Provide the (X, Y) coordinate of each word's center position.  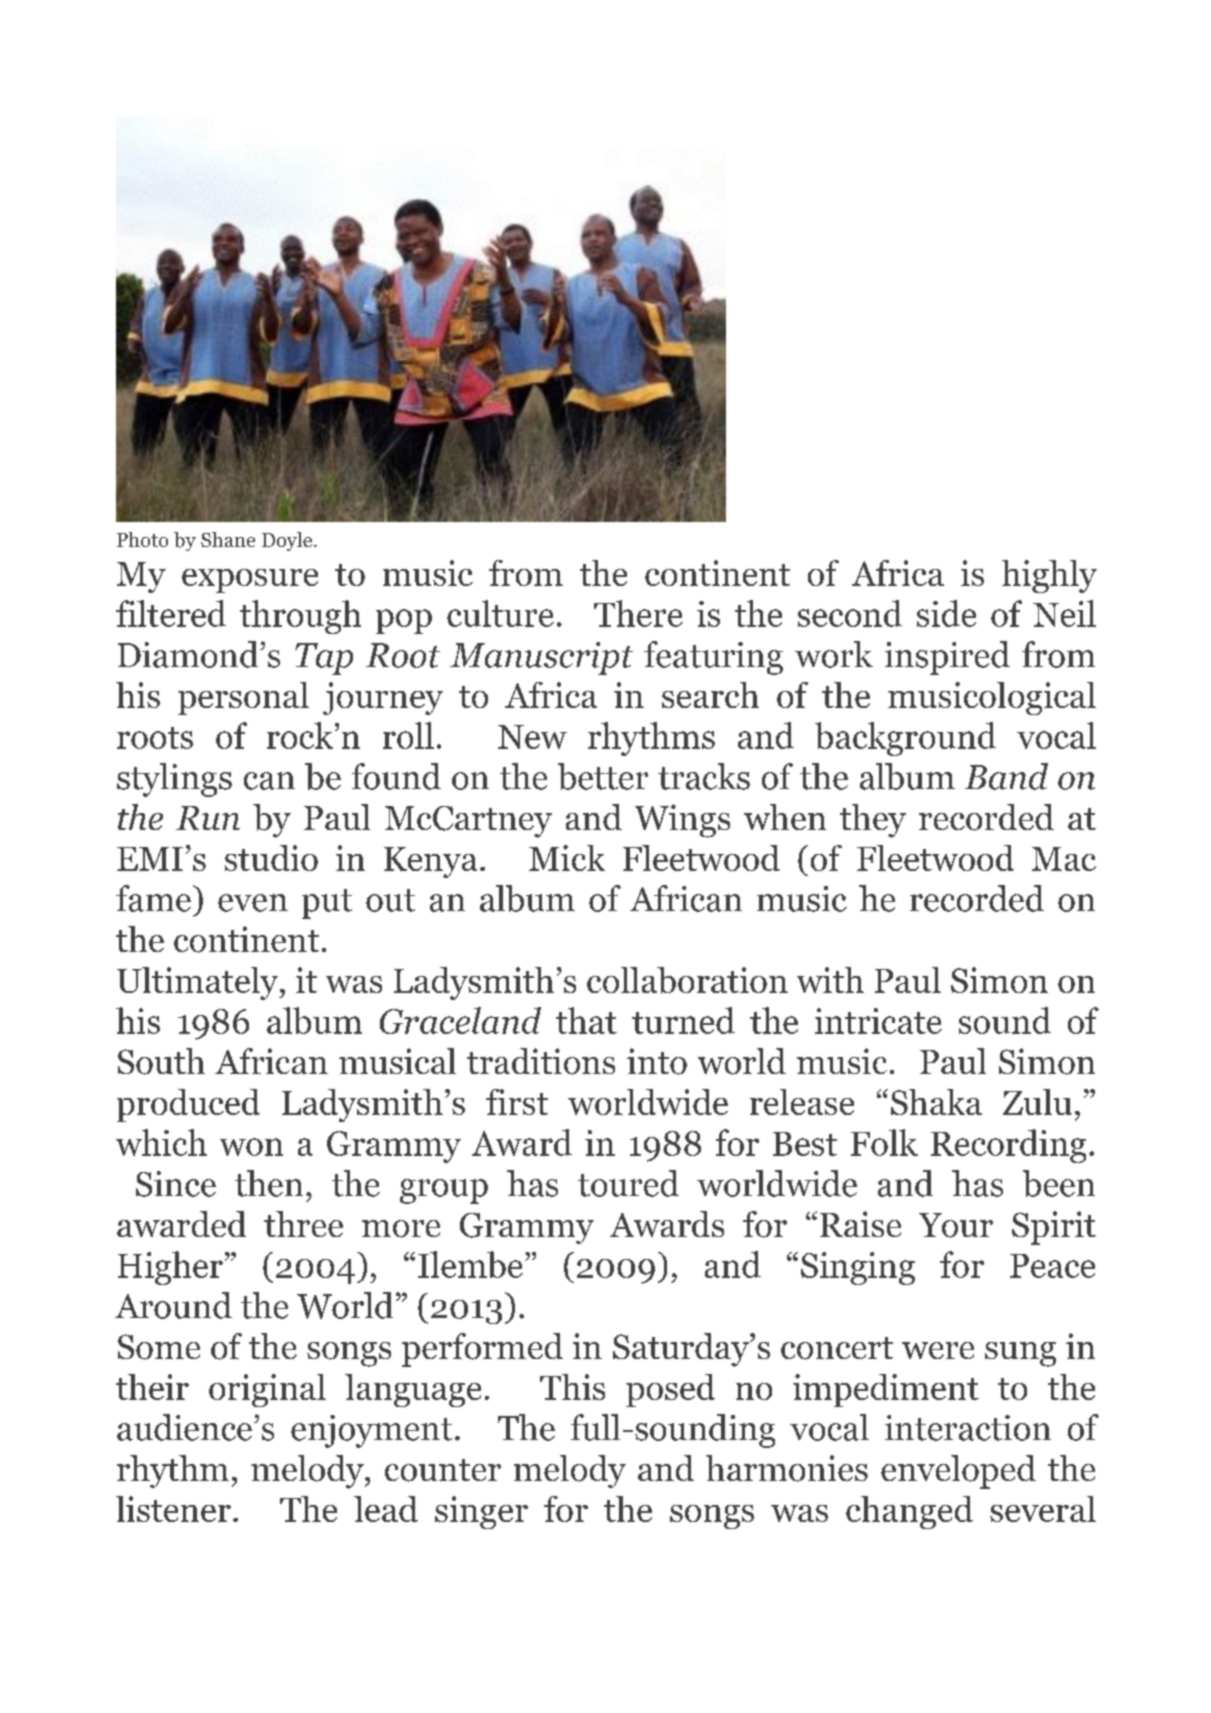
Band (1006, 776)
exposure (250, 581)
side (946, 613)
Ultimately (199, 983)
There (638, 613)
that (586, 1020)
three (303, 1224)
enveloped (958, 1472)
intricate (878, 1021)
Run (208, 818)
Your (956, 1225)
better (603, 776)
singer (481, 1512)
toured (628, 1183)
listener (173, 1509)
